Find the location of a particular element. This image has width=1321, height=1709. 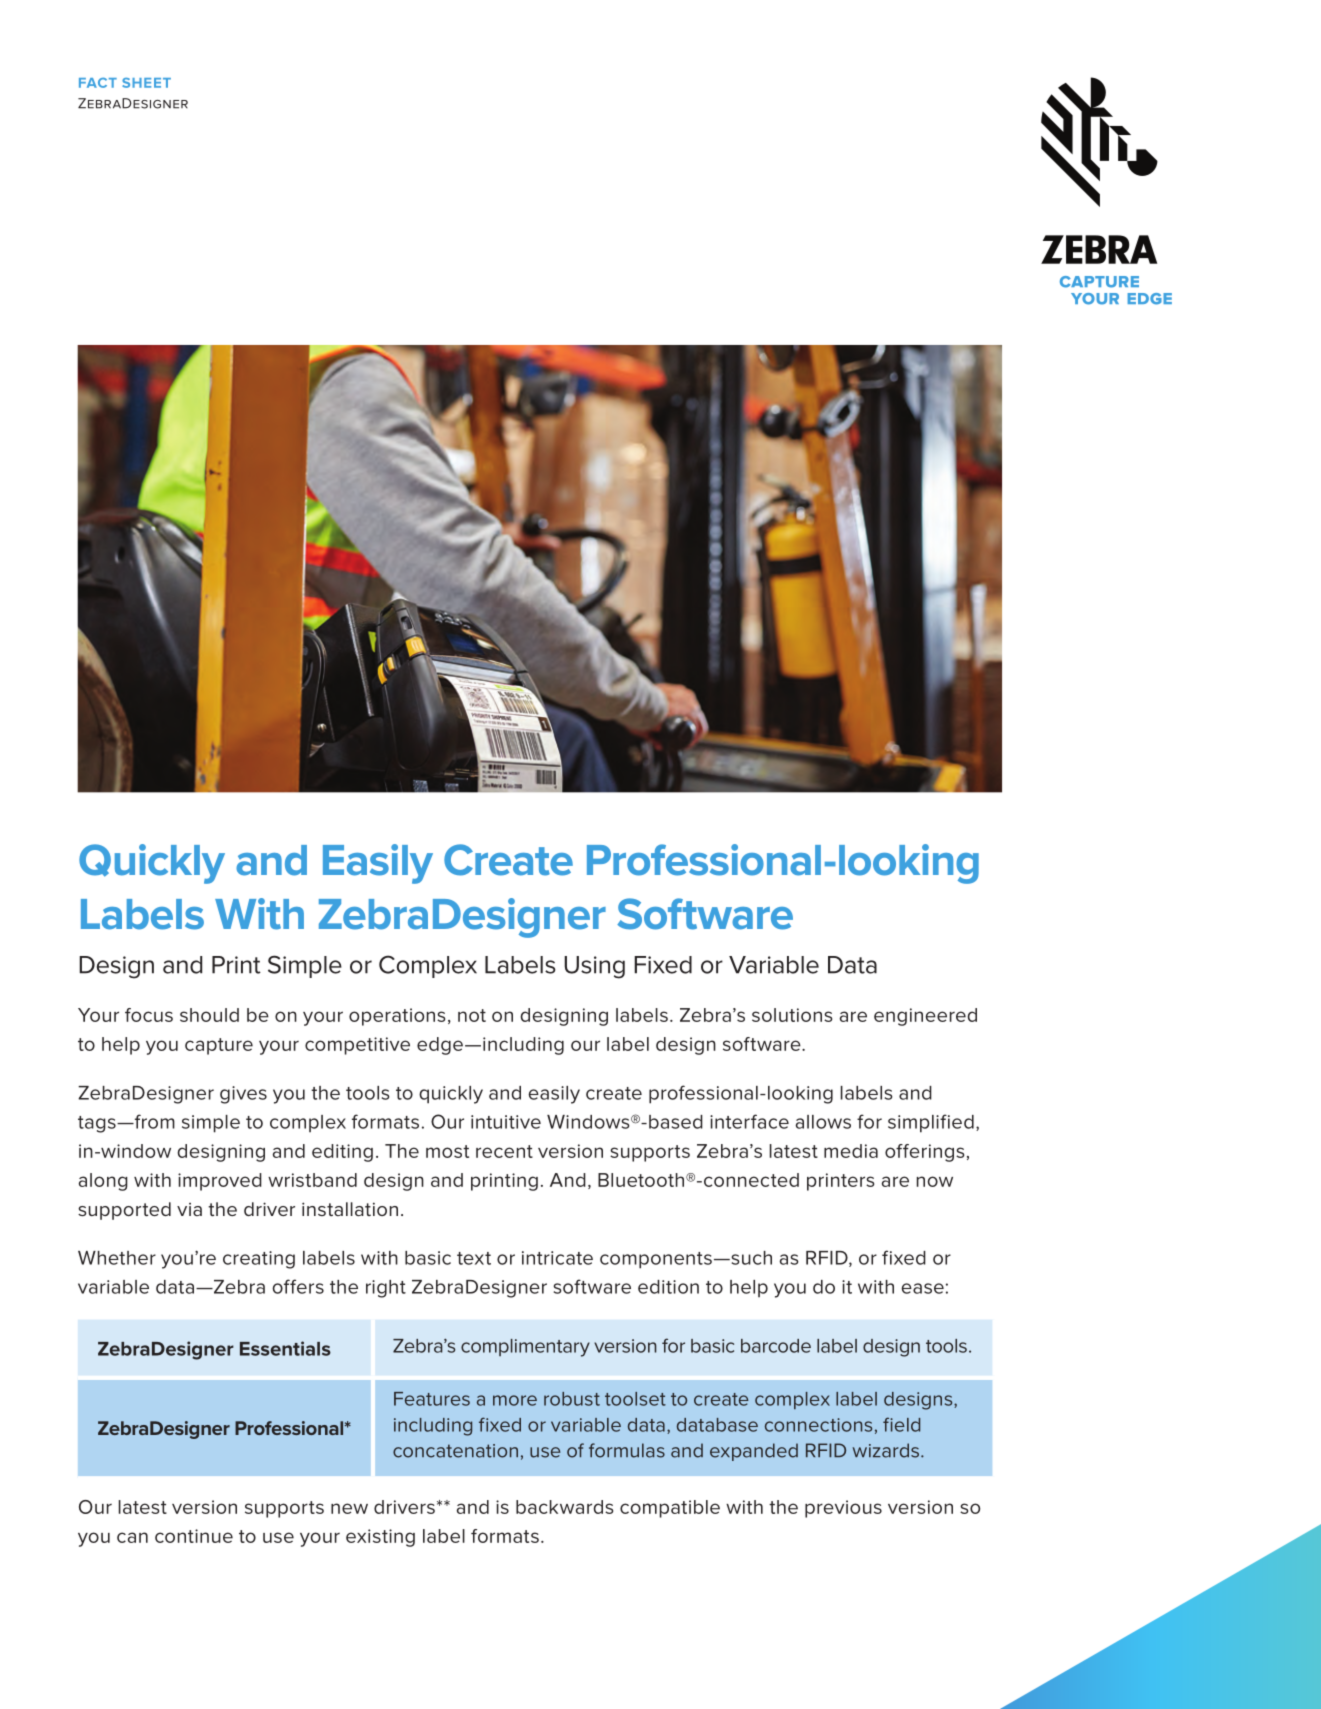

previous is located at coordinates (843, 1509).
